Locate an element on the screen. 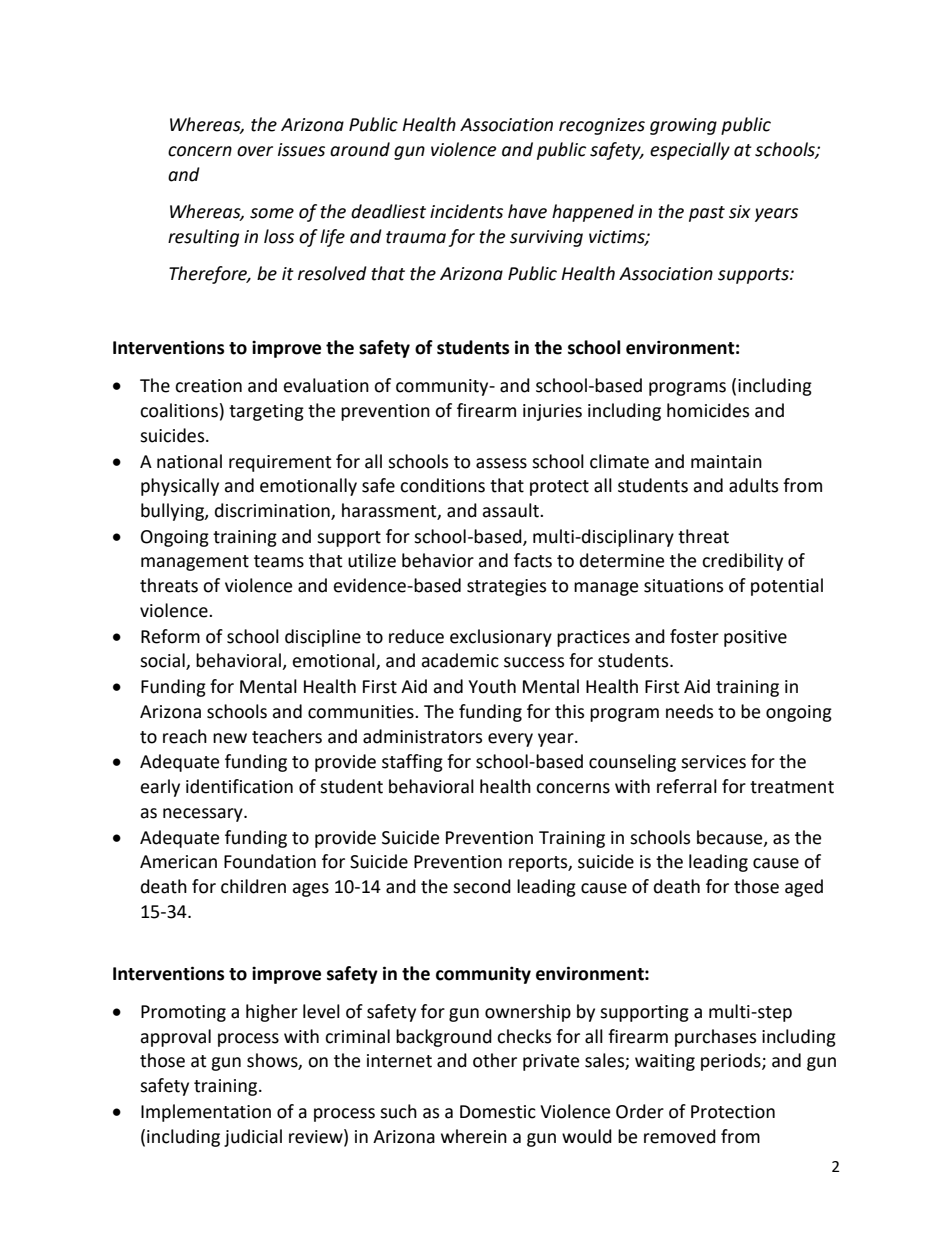  incidents is located at coordinates (466, 211).
